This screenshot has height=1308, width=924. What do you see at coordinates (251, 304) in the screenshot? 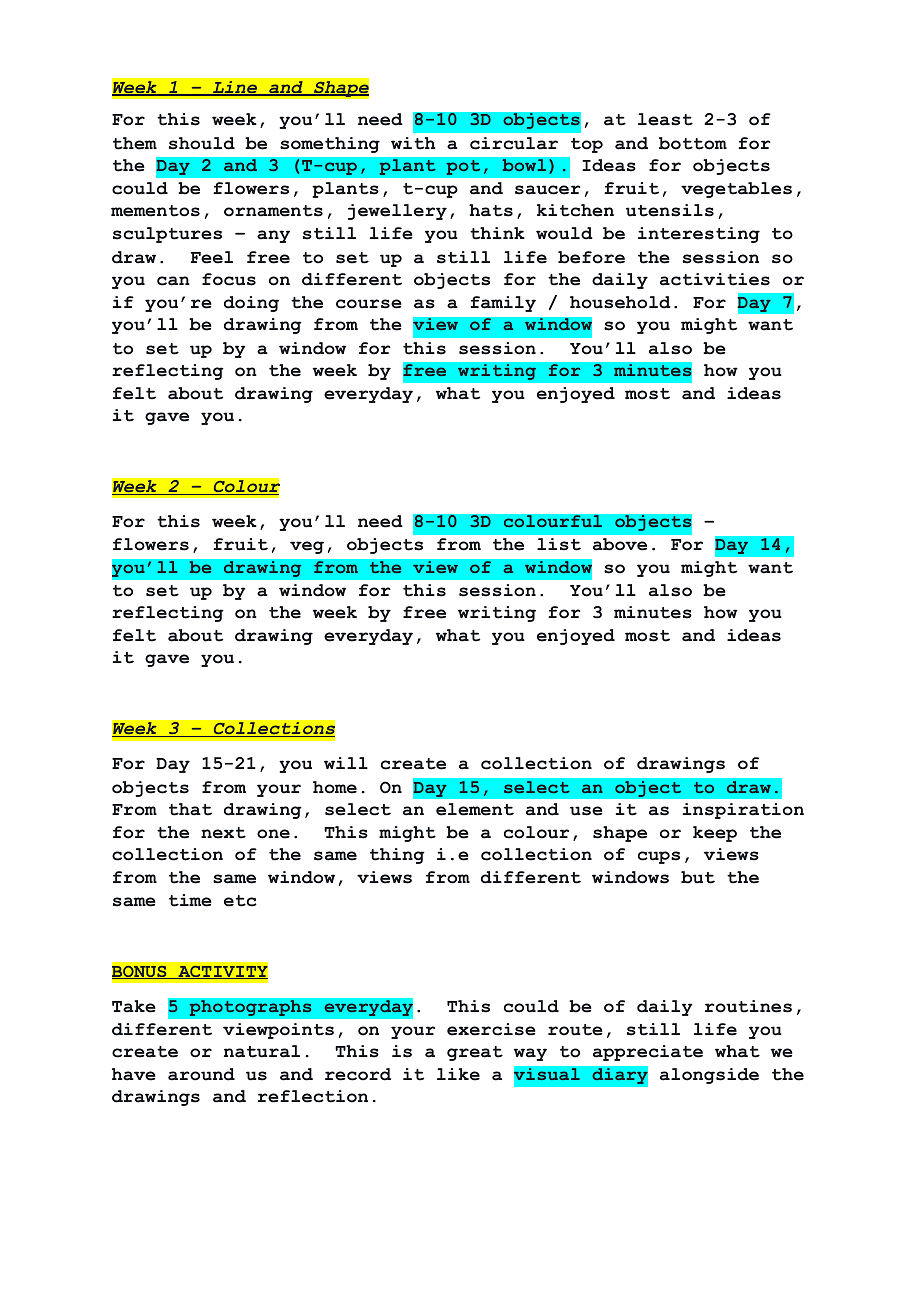
I see `doing` at bounding box center [251, 304].
